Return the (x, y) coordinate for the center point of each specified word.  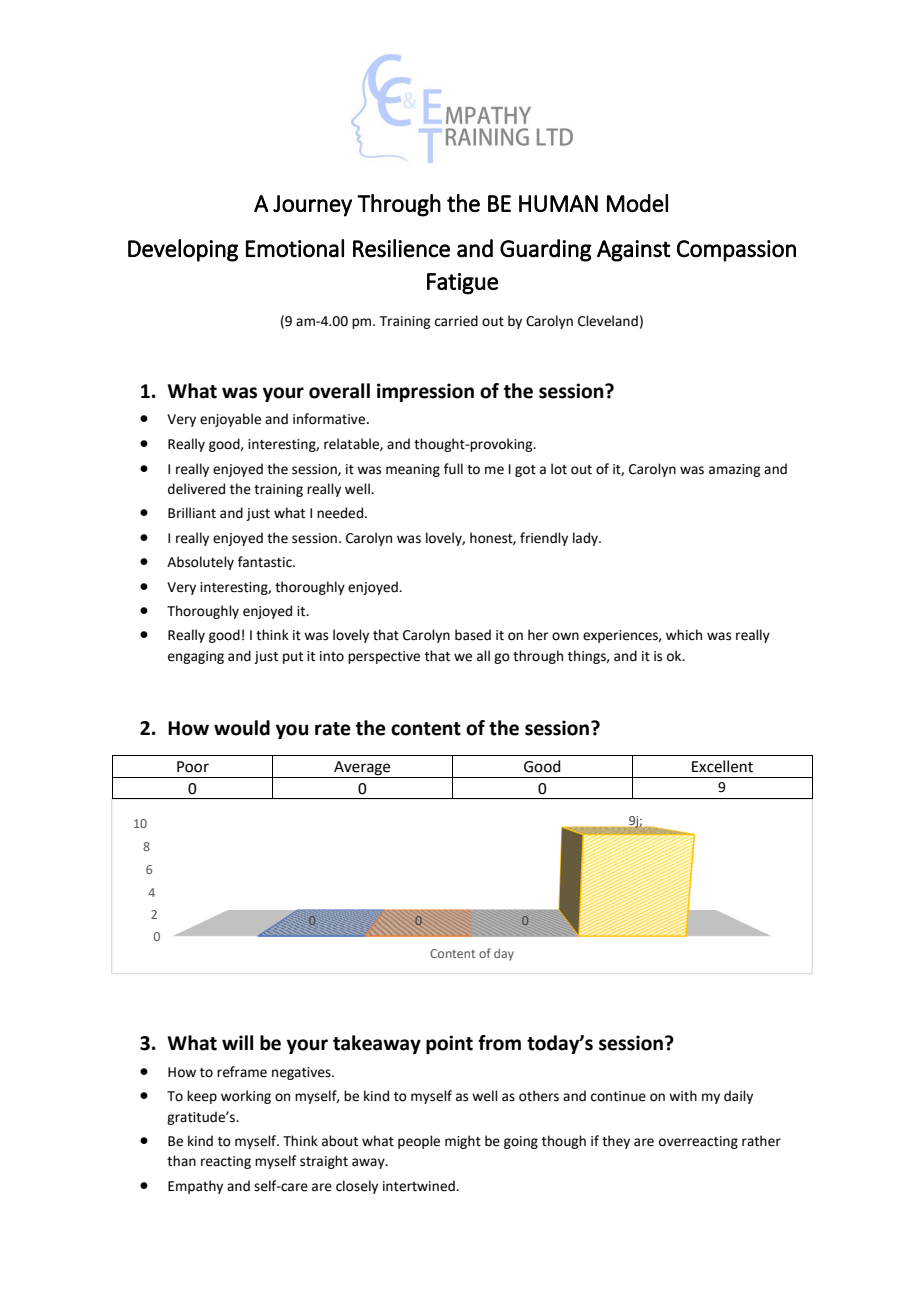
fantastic (266, 562)
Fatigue (462, 284)
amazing (734, 470)
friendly (544, 539)
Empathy (195, 1187)
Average (362, 769)
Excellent (722, 766)
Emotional (295, 248)
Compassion (736, 251)
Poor (193, 767)
